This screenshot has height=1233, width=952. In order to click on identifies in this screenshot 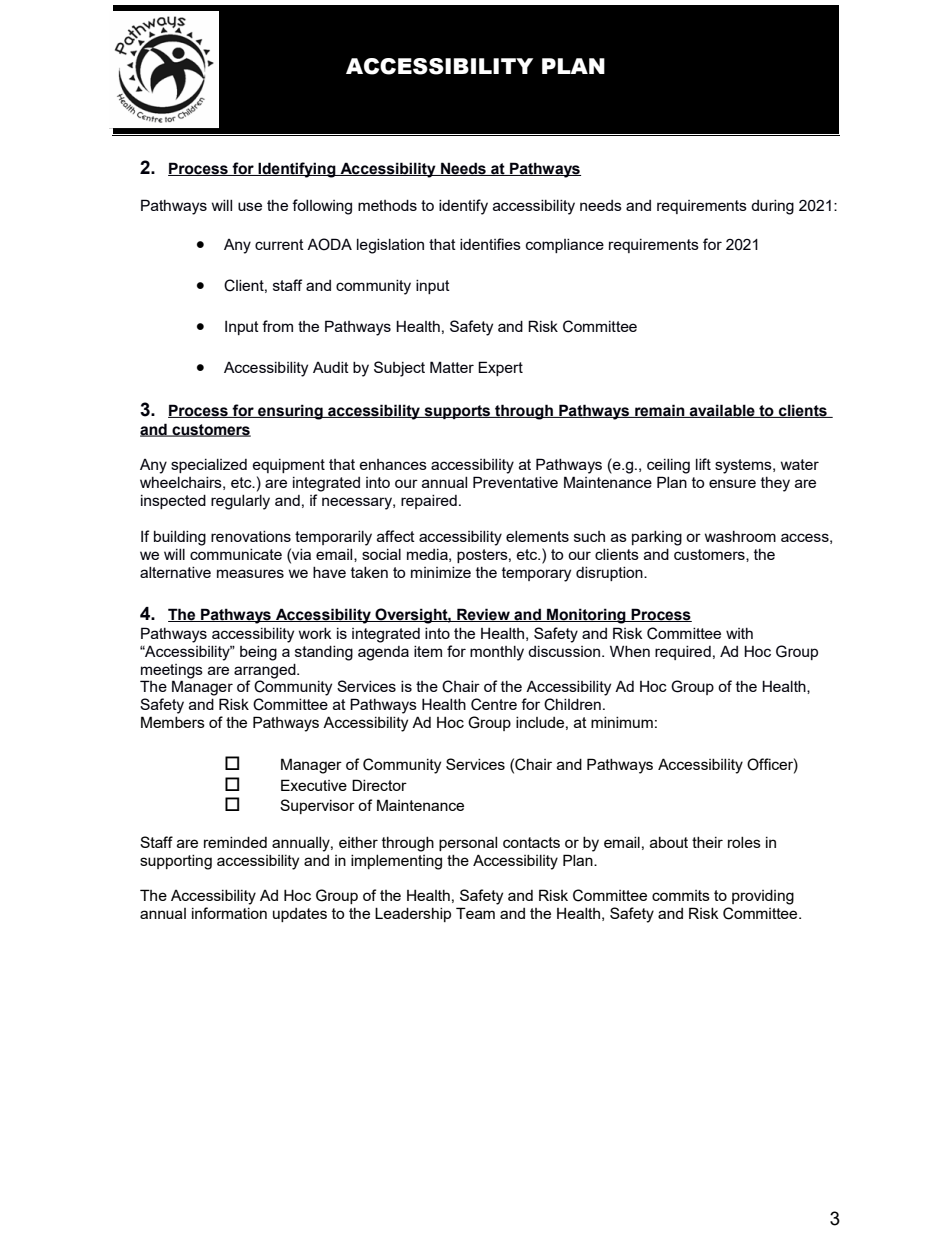, I will do `click(490, 244)`.
